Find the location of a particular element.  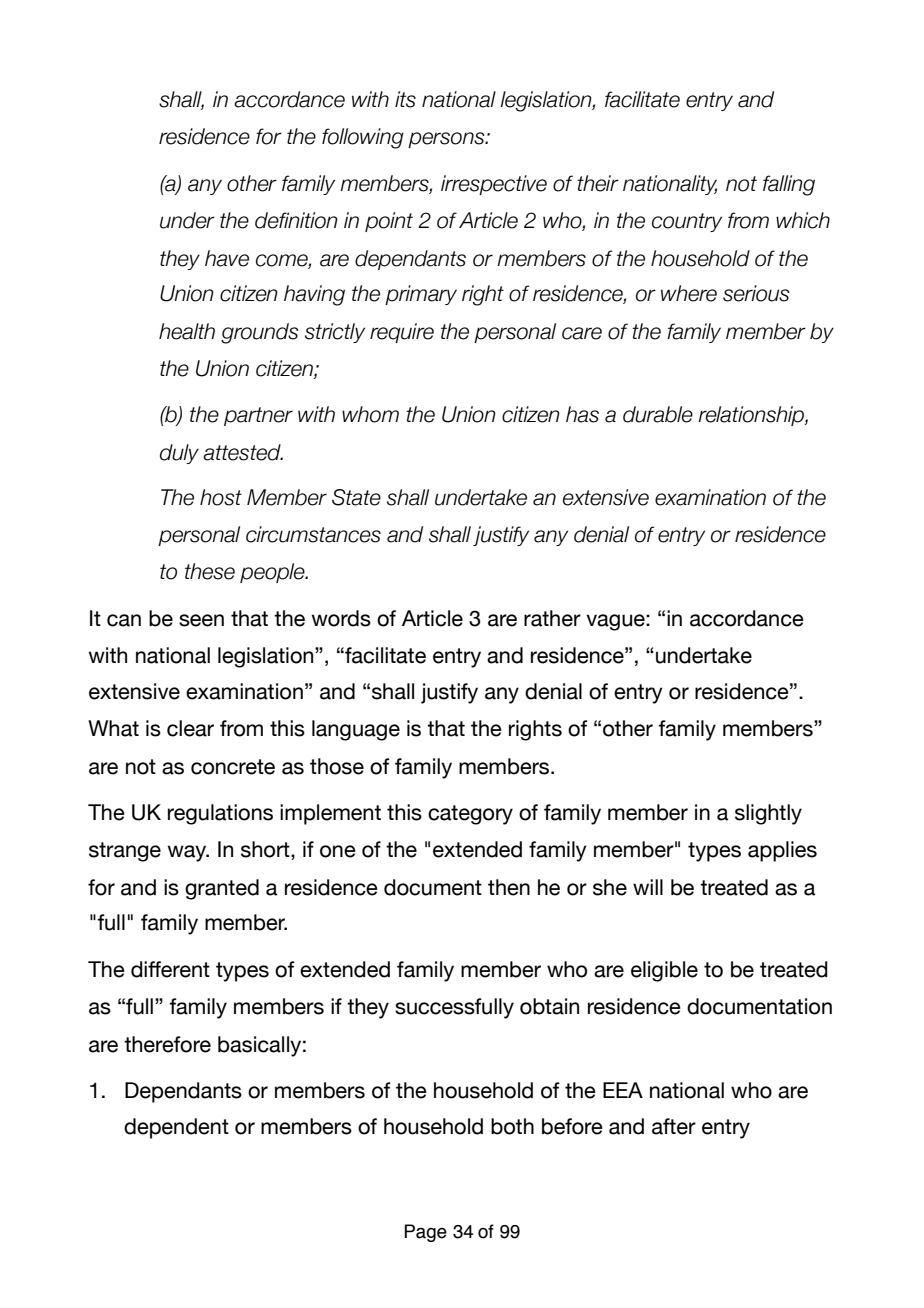

health is located at coordinates (187, 331).
